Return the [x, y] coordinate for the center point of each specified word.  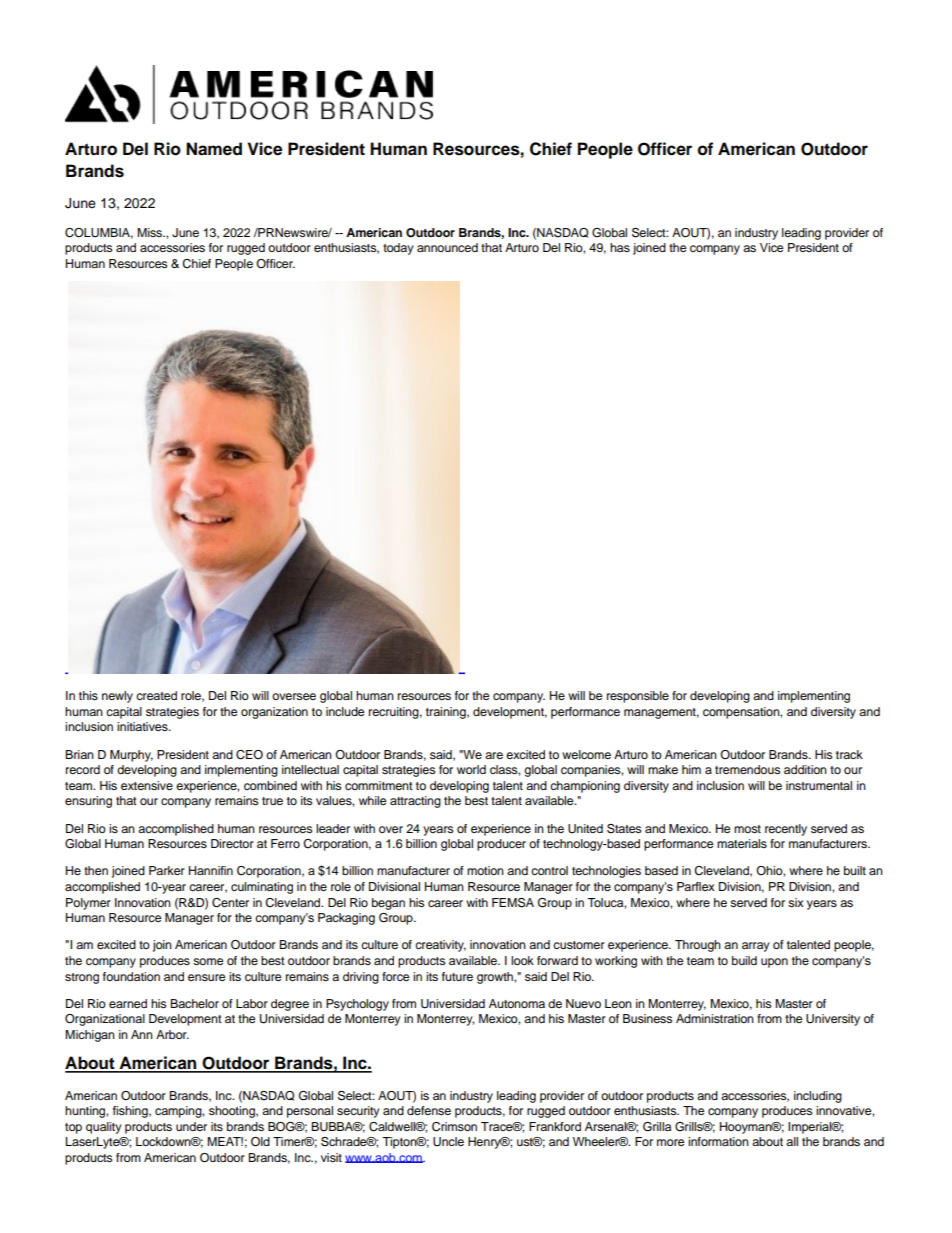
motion [485, 870]
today [398, 249]
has [620, 247]
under [191, 1126]
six [796, 902]
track [849, 754]
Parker [167, 870]
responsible [638, 697]
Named [214, 149]
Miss [151, 232]
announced [447, 247]
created [156, 695]
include [345, 711]
